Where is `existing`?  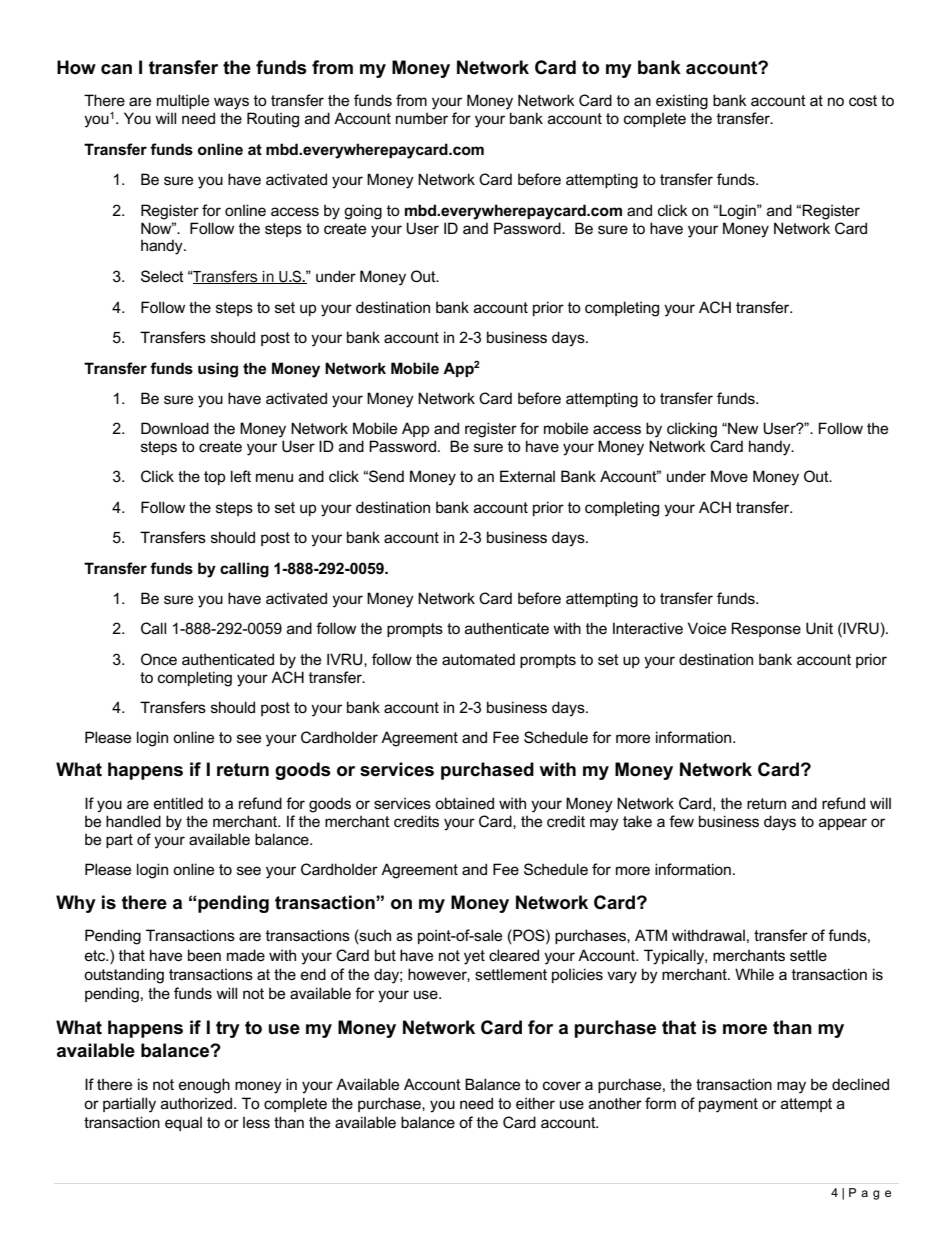
existing is located at coordinates (682, 102).
